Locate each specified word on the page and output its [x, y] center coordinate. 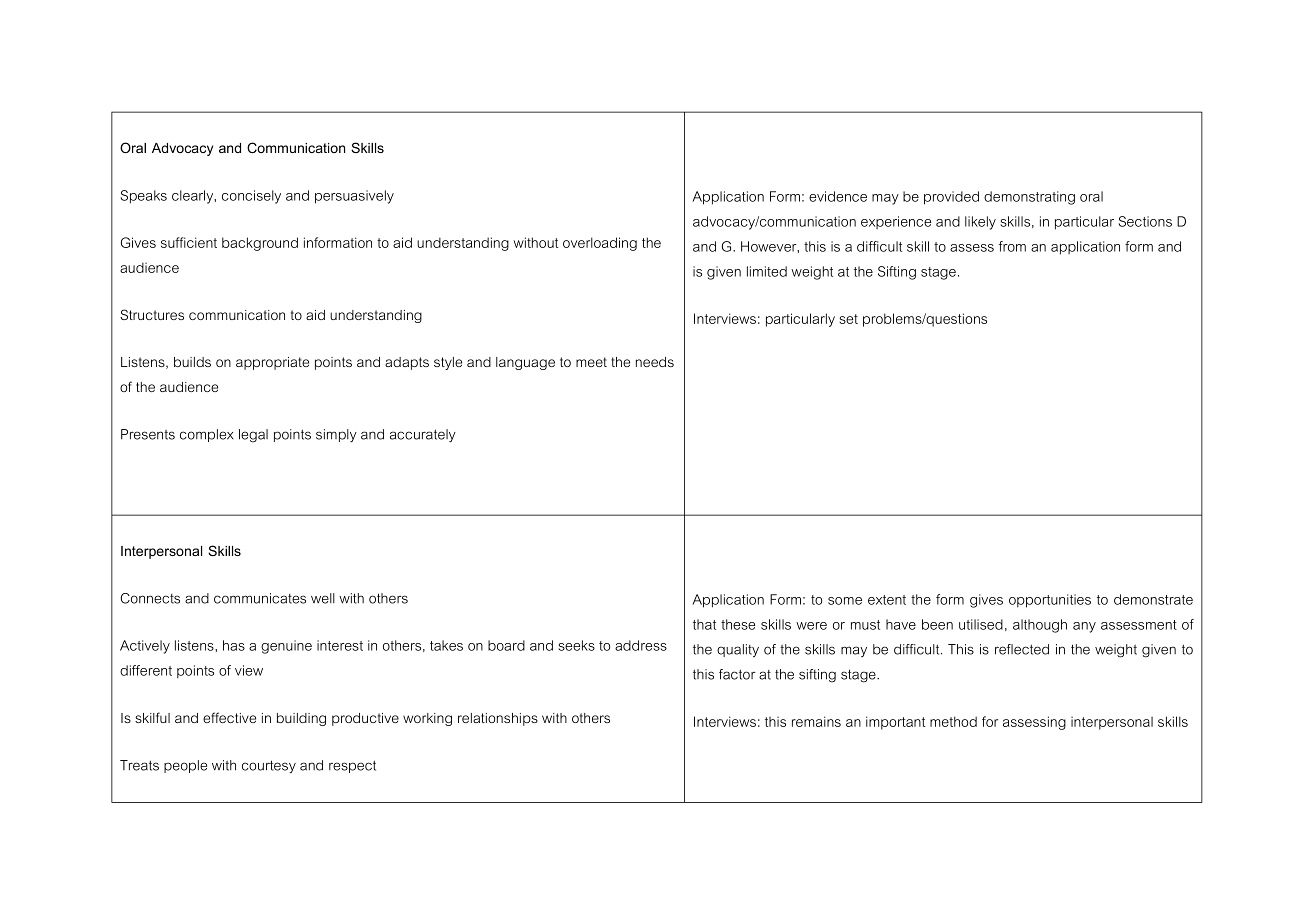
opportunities [1050, 601]
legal [253, 436]
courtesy [269, 767]
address [641, 645]
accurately [423, 435]
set [848, 319]
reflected [1022, 649]
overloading [600, 244]
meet [591, 362]
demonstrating [1029, 198]
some [845, 601]
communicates [260, 598]
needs [655, 362]
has [234, 645]
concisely [251, 197]
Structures [152, 314]
